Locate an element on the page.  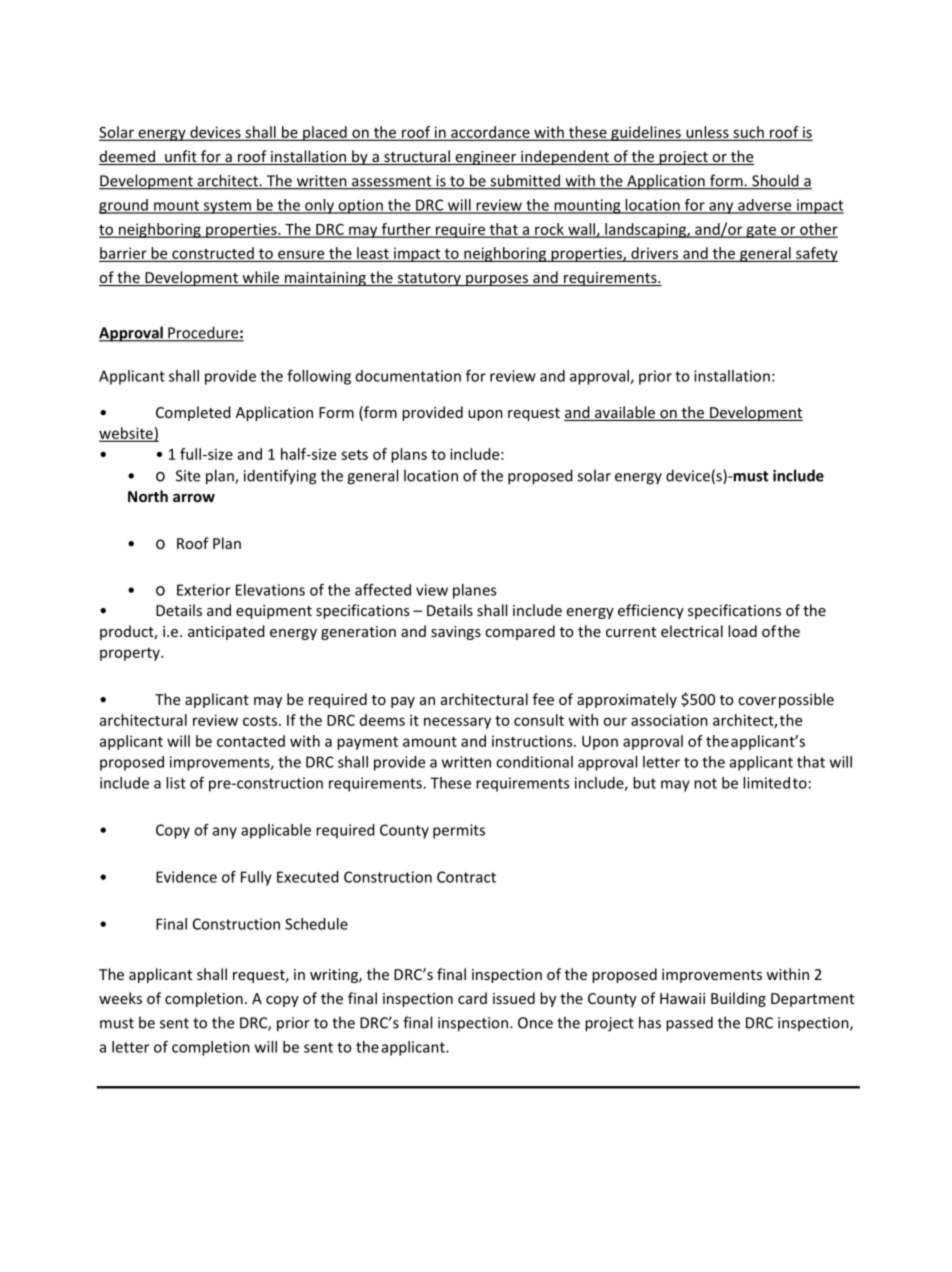
Completed is located at coordinates (193, 413).
